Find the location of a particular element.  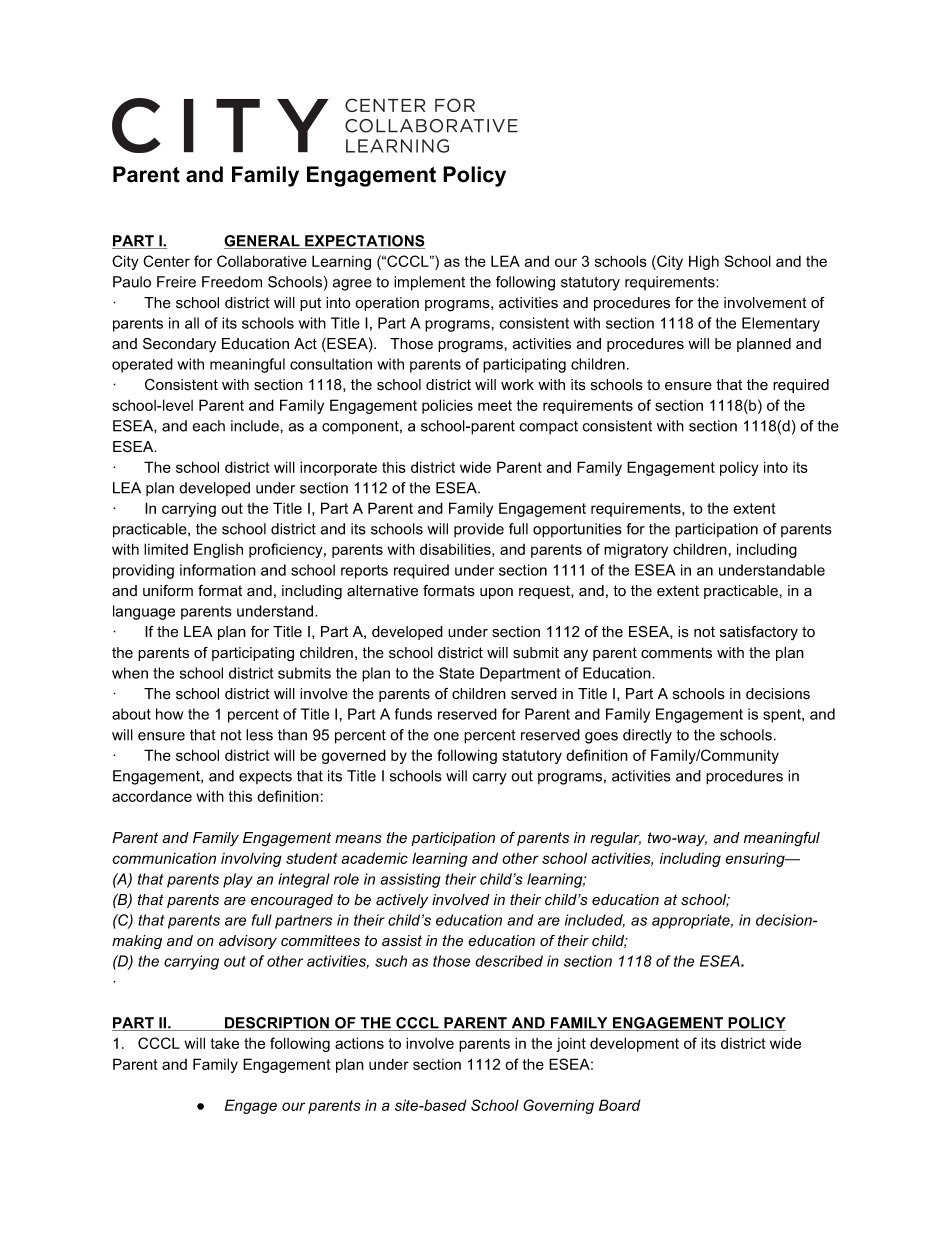

migratory is located at coordinates (636, 550).
